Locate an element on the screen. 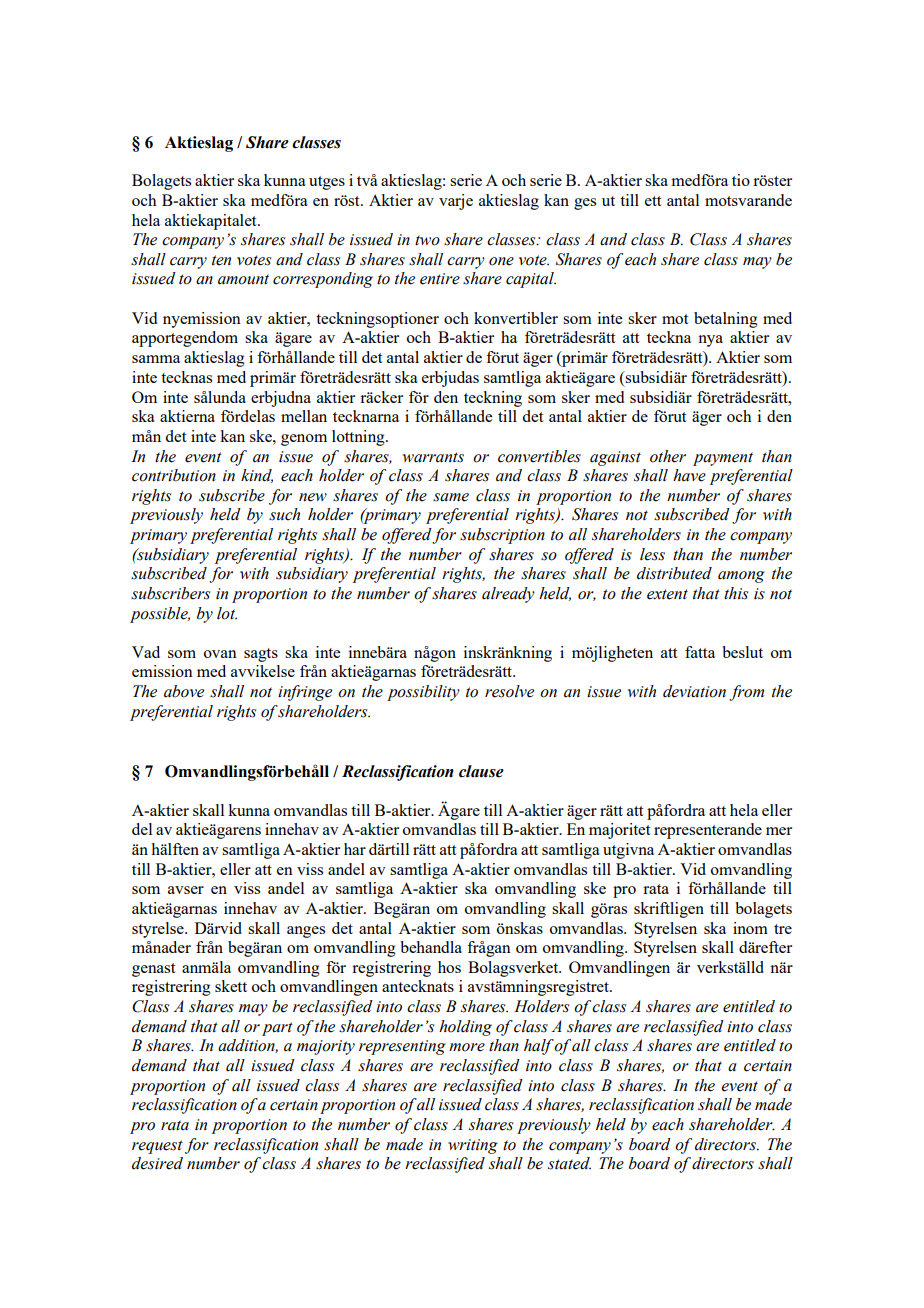 This screenshot has width=924, height=1308. mer is located at coordinates (779, 831).
